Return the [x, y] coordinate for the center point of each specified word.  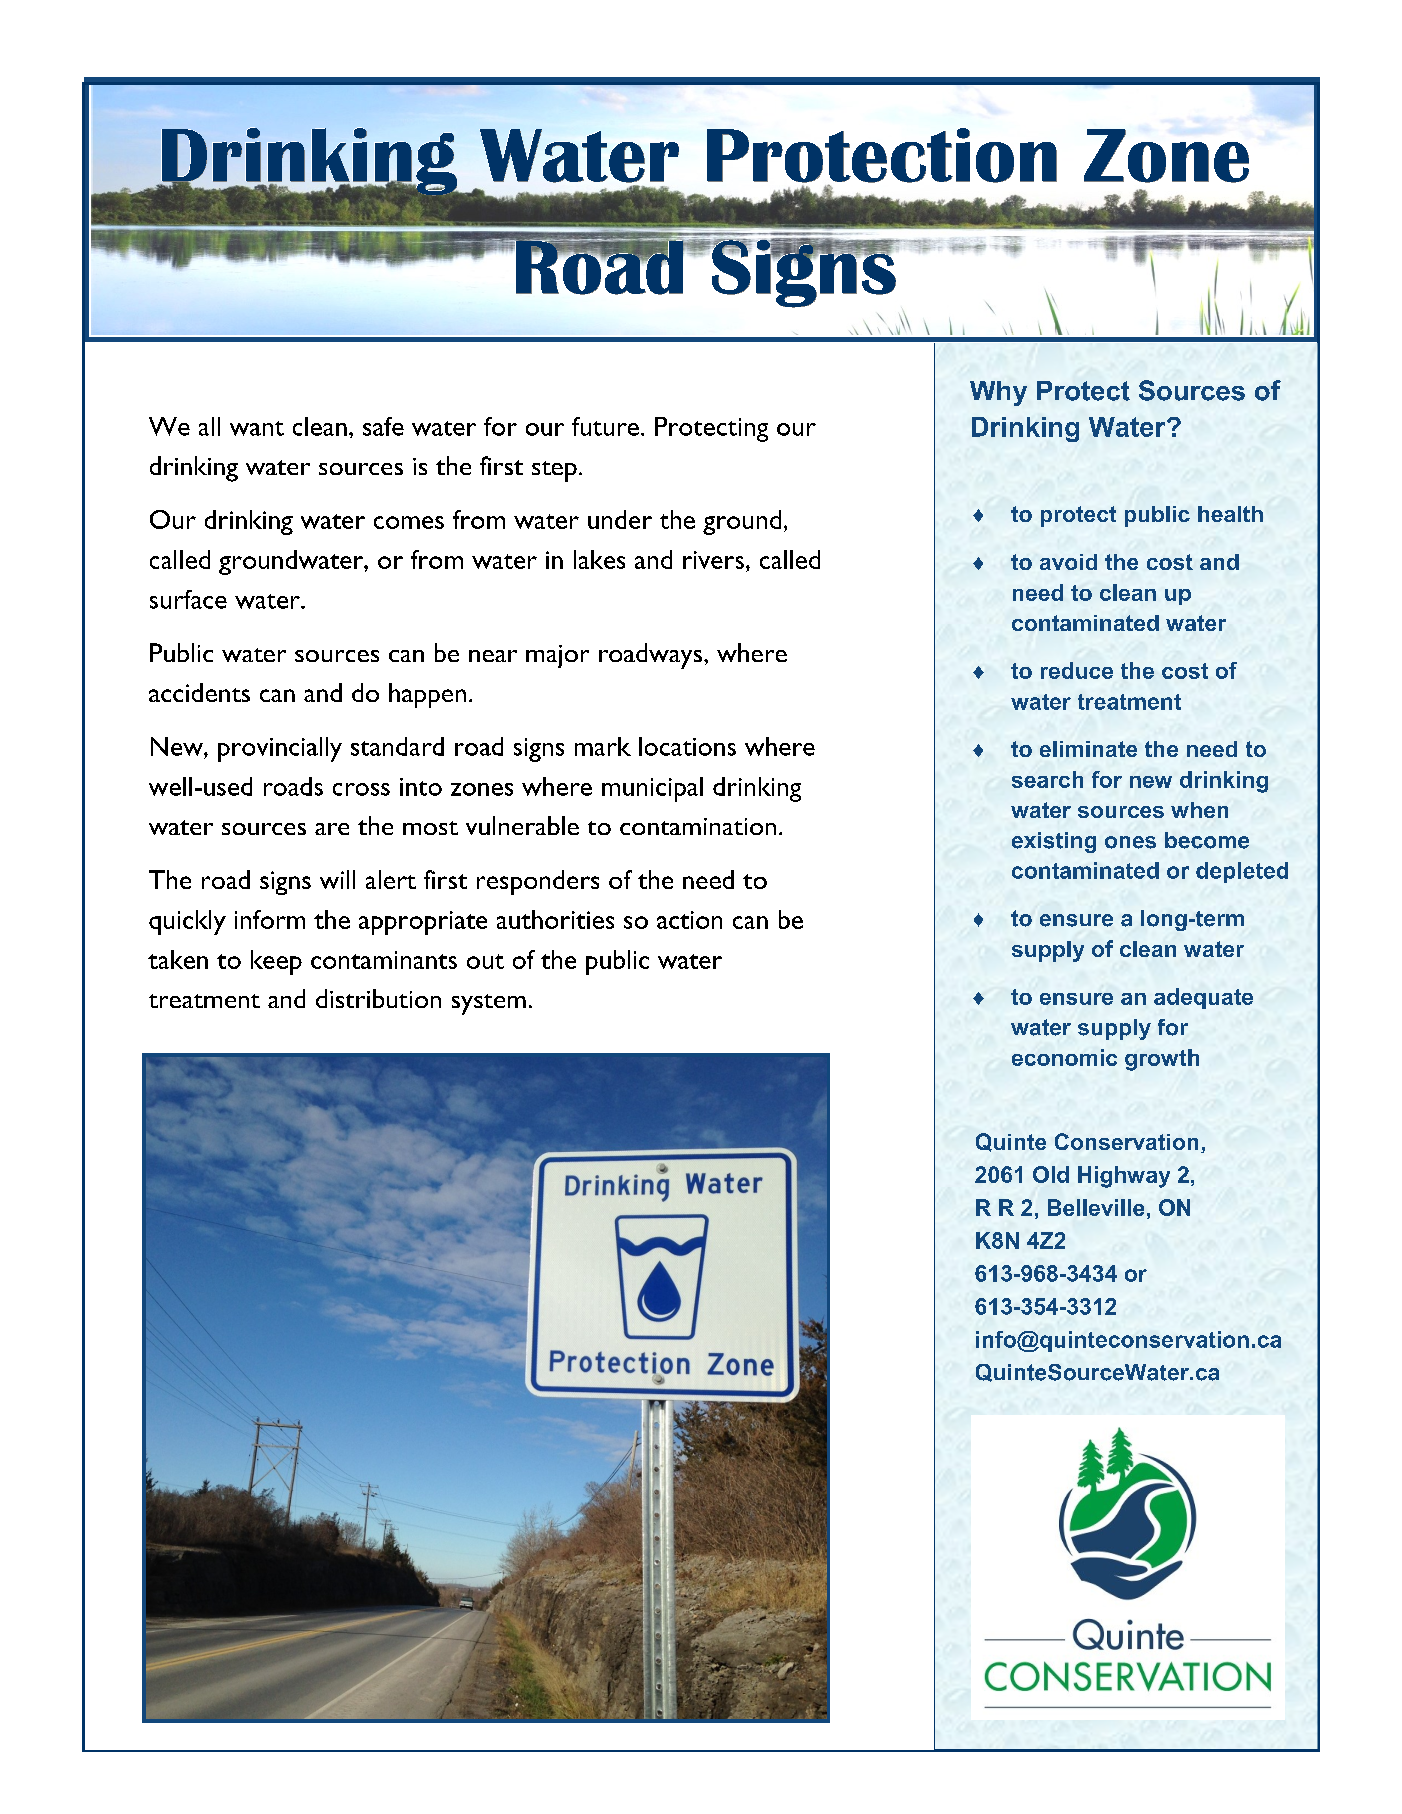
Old [1051, 1174]
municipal [652, 789]
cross [361, 789]
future [605, 426]
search [1047, 779]
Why [998, 393]
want [257, 428]
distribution [378, 998]
